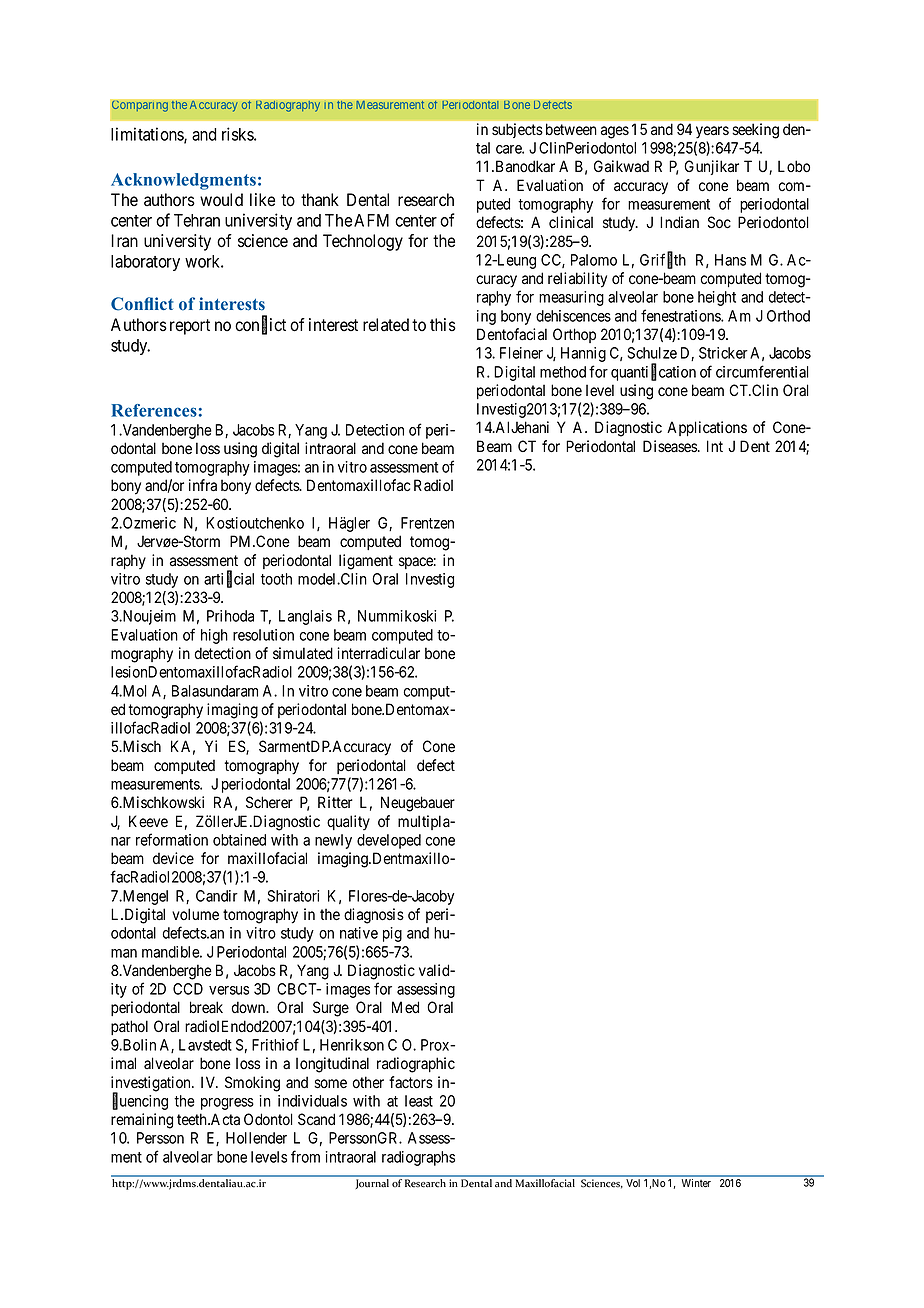  I want to click on developed, so click(389, 841).
